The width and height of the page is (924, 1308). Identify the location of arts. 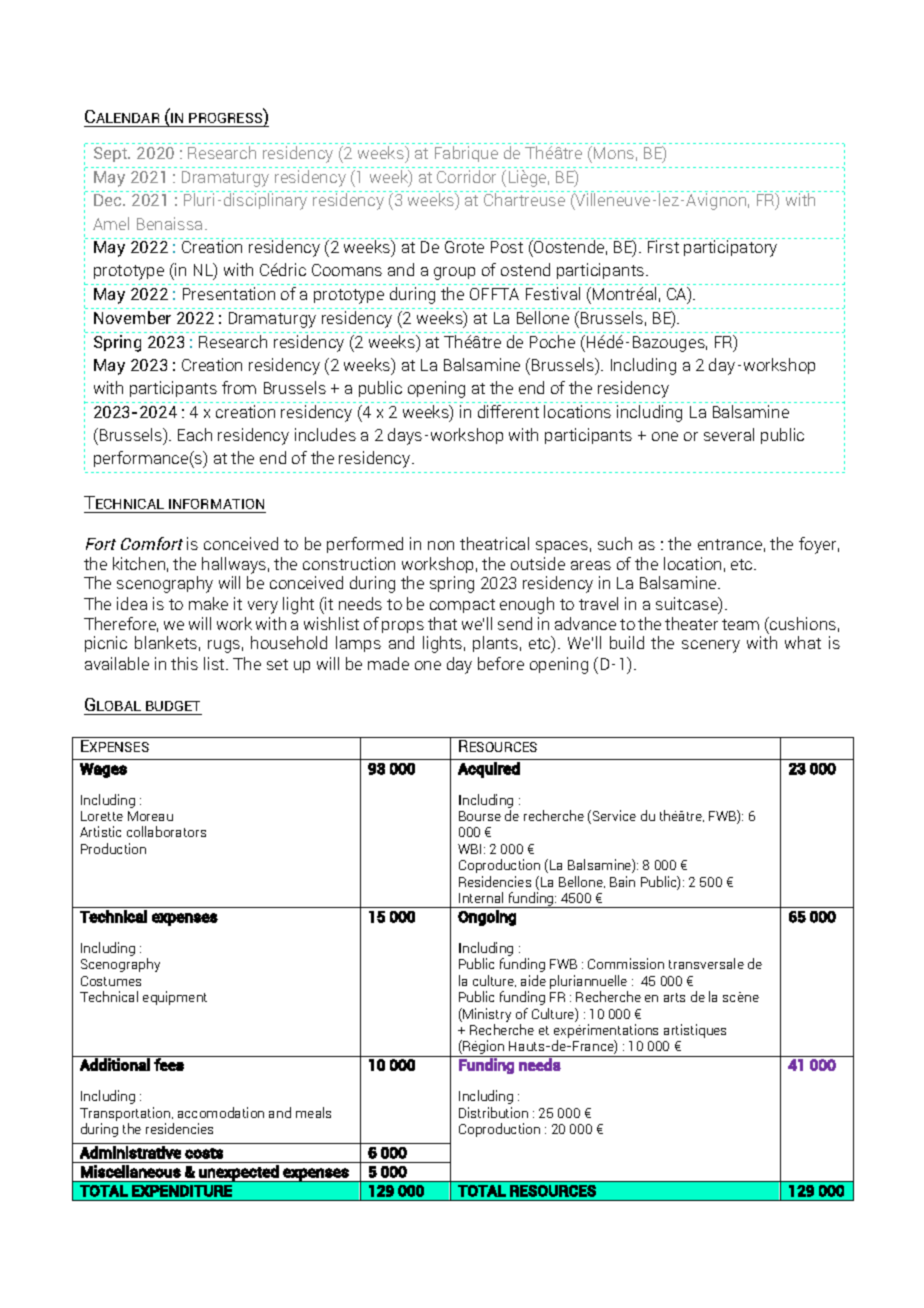
(674, 997).
